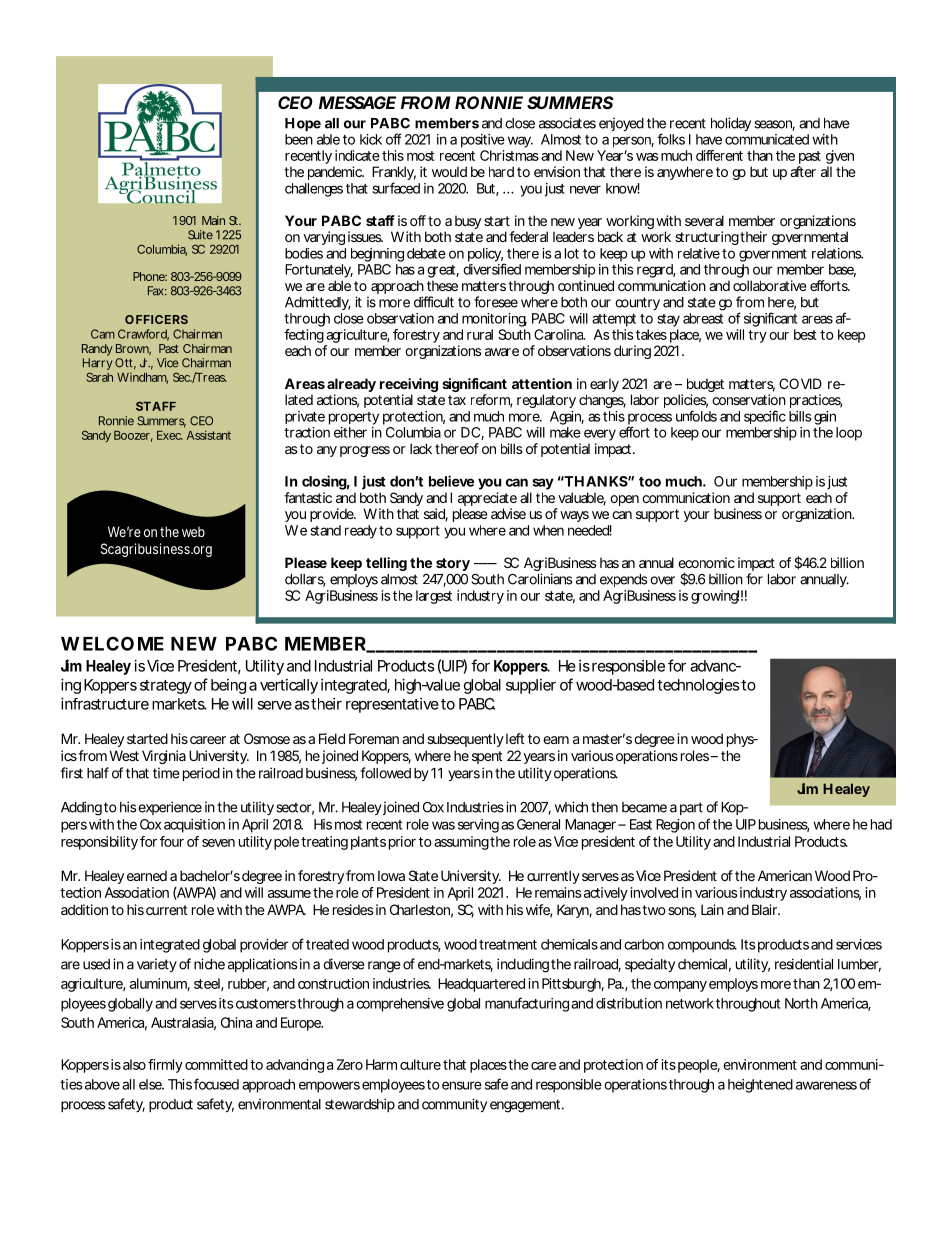 Image resolution: width=952 pixels, height=1233 pixels. What do you see at coordinates (462, 1085) in the image?
I see `ensure` at bounding box center [462, 1085].
